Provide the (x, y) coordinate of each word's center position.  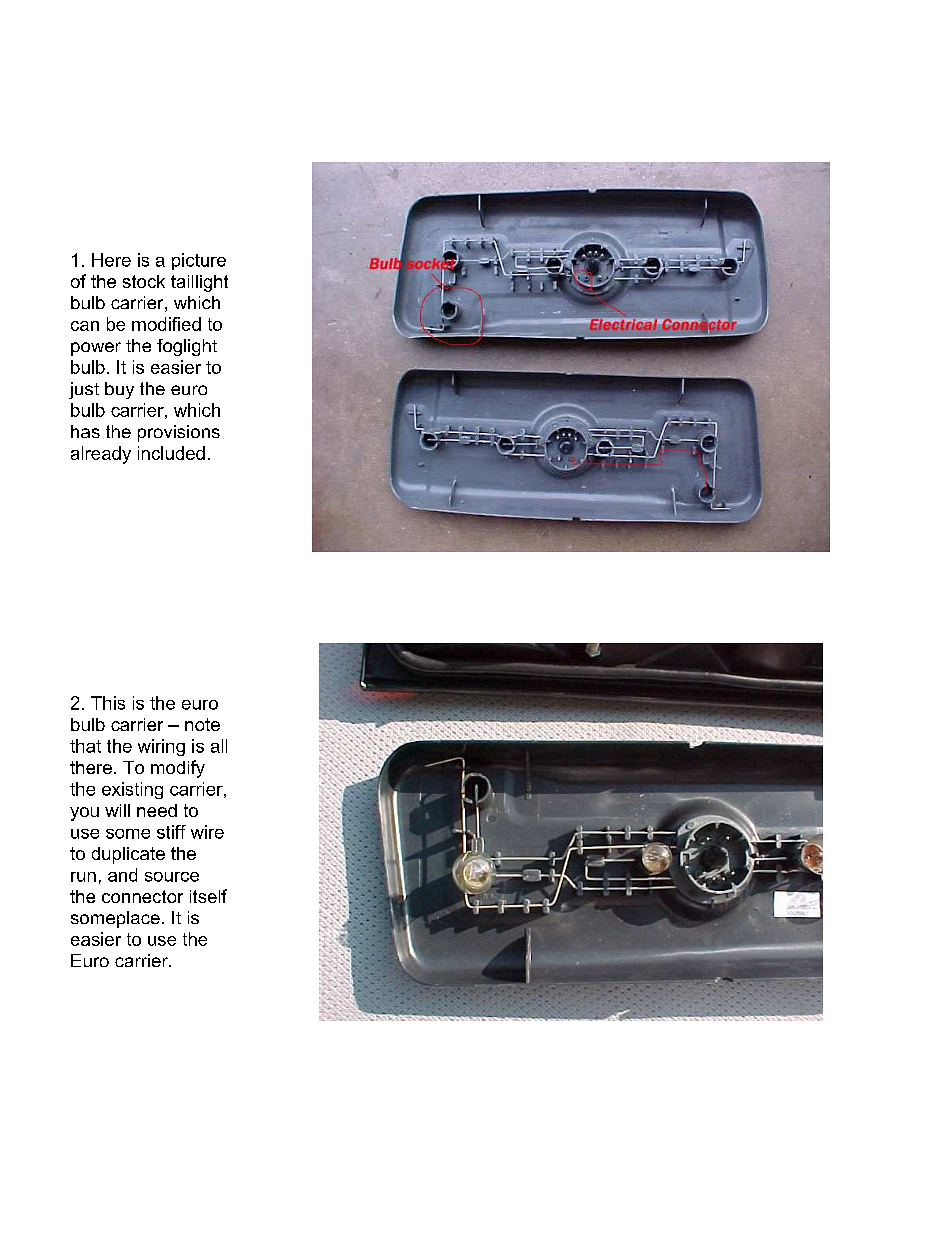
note (202, 724)
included (171, 453)
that (85, 746)
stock (144, 281)
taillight (199, 283)
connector (142, 896)
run (83, 877)
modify (178, 769)
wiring (161, 747)
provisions (179, 433)
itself (208, 896)
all (219, 746)
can (85, 326)
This (108, 703)
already (101, 455)
